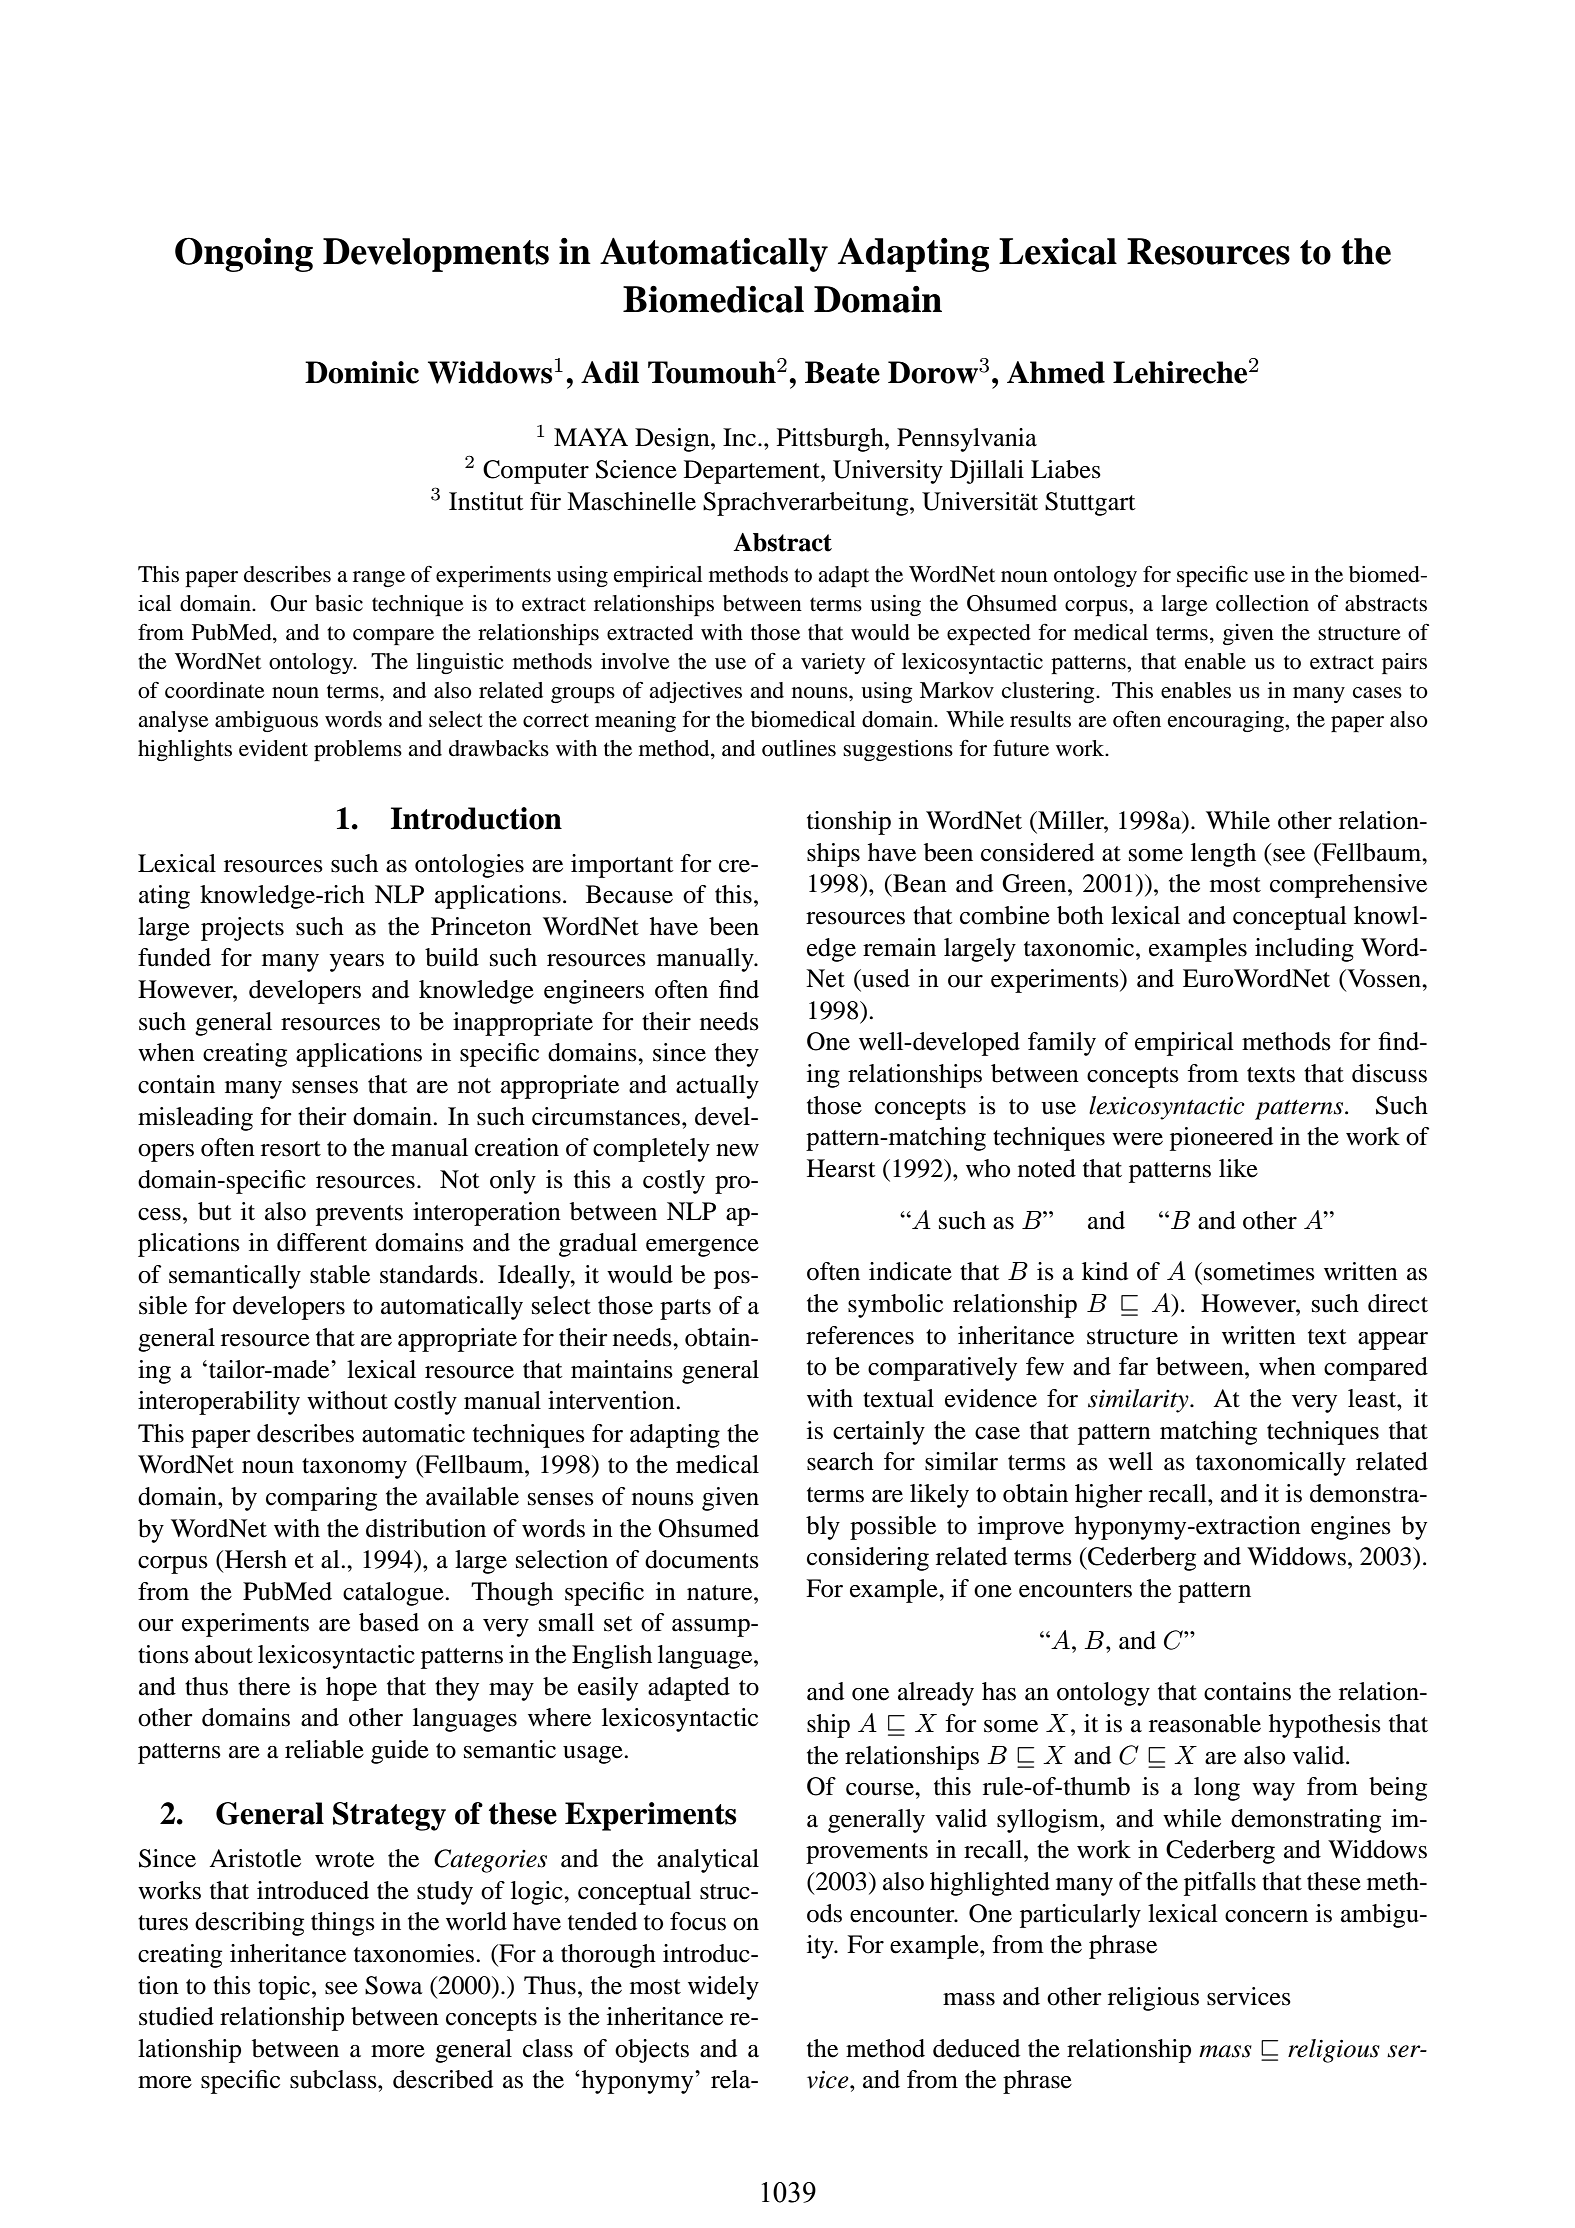 The height and width of the page is (2228, 1575). Describe the element at coordinates (721, 1593) in the page. I see `nature` at that location.
